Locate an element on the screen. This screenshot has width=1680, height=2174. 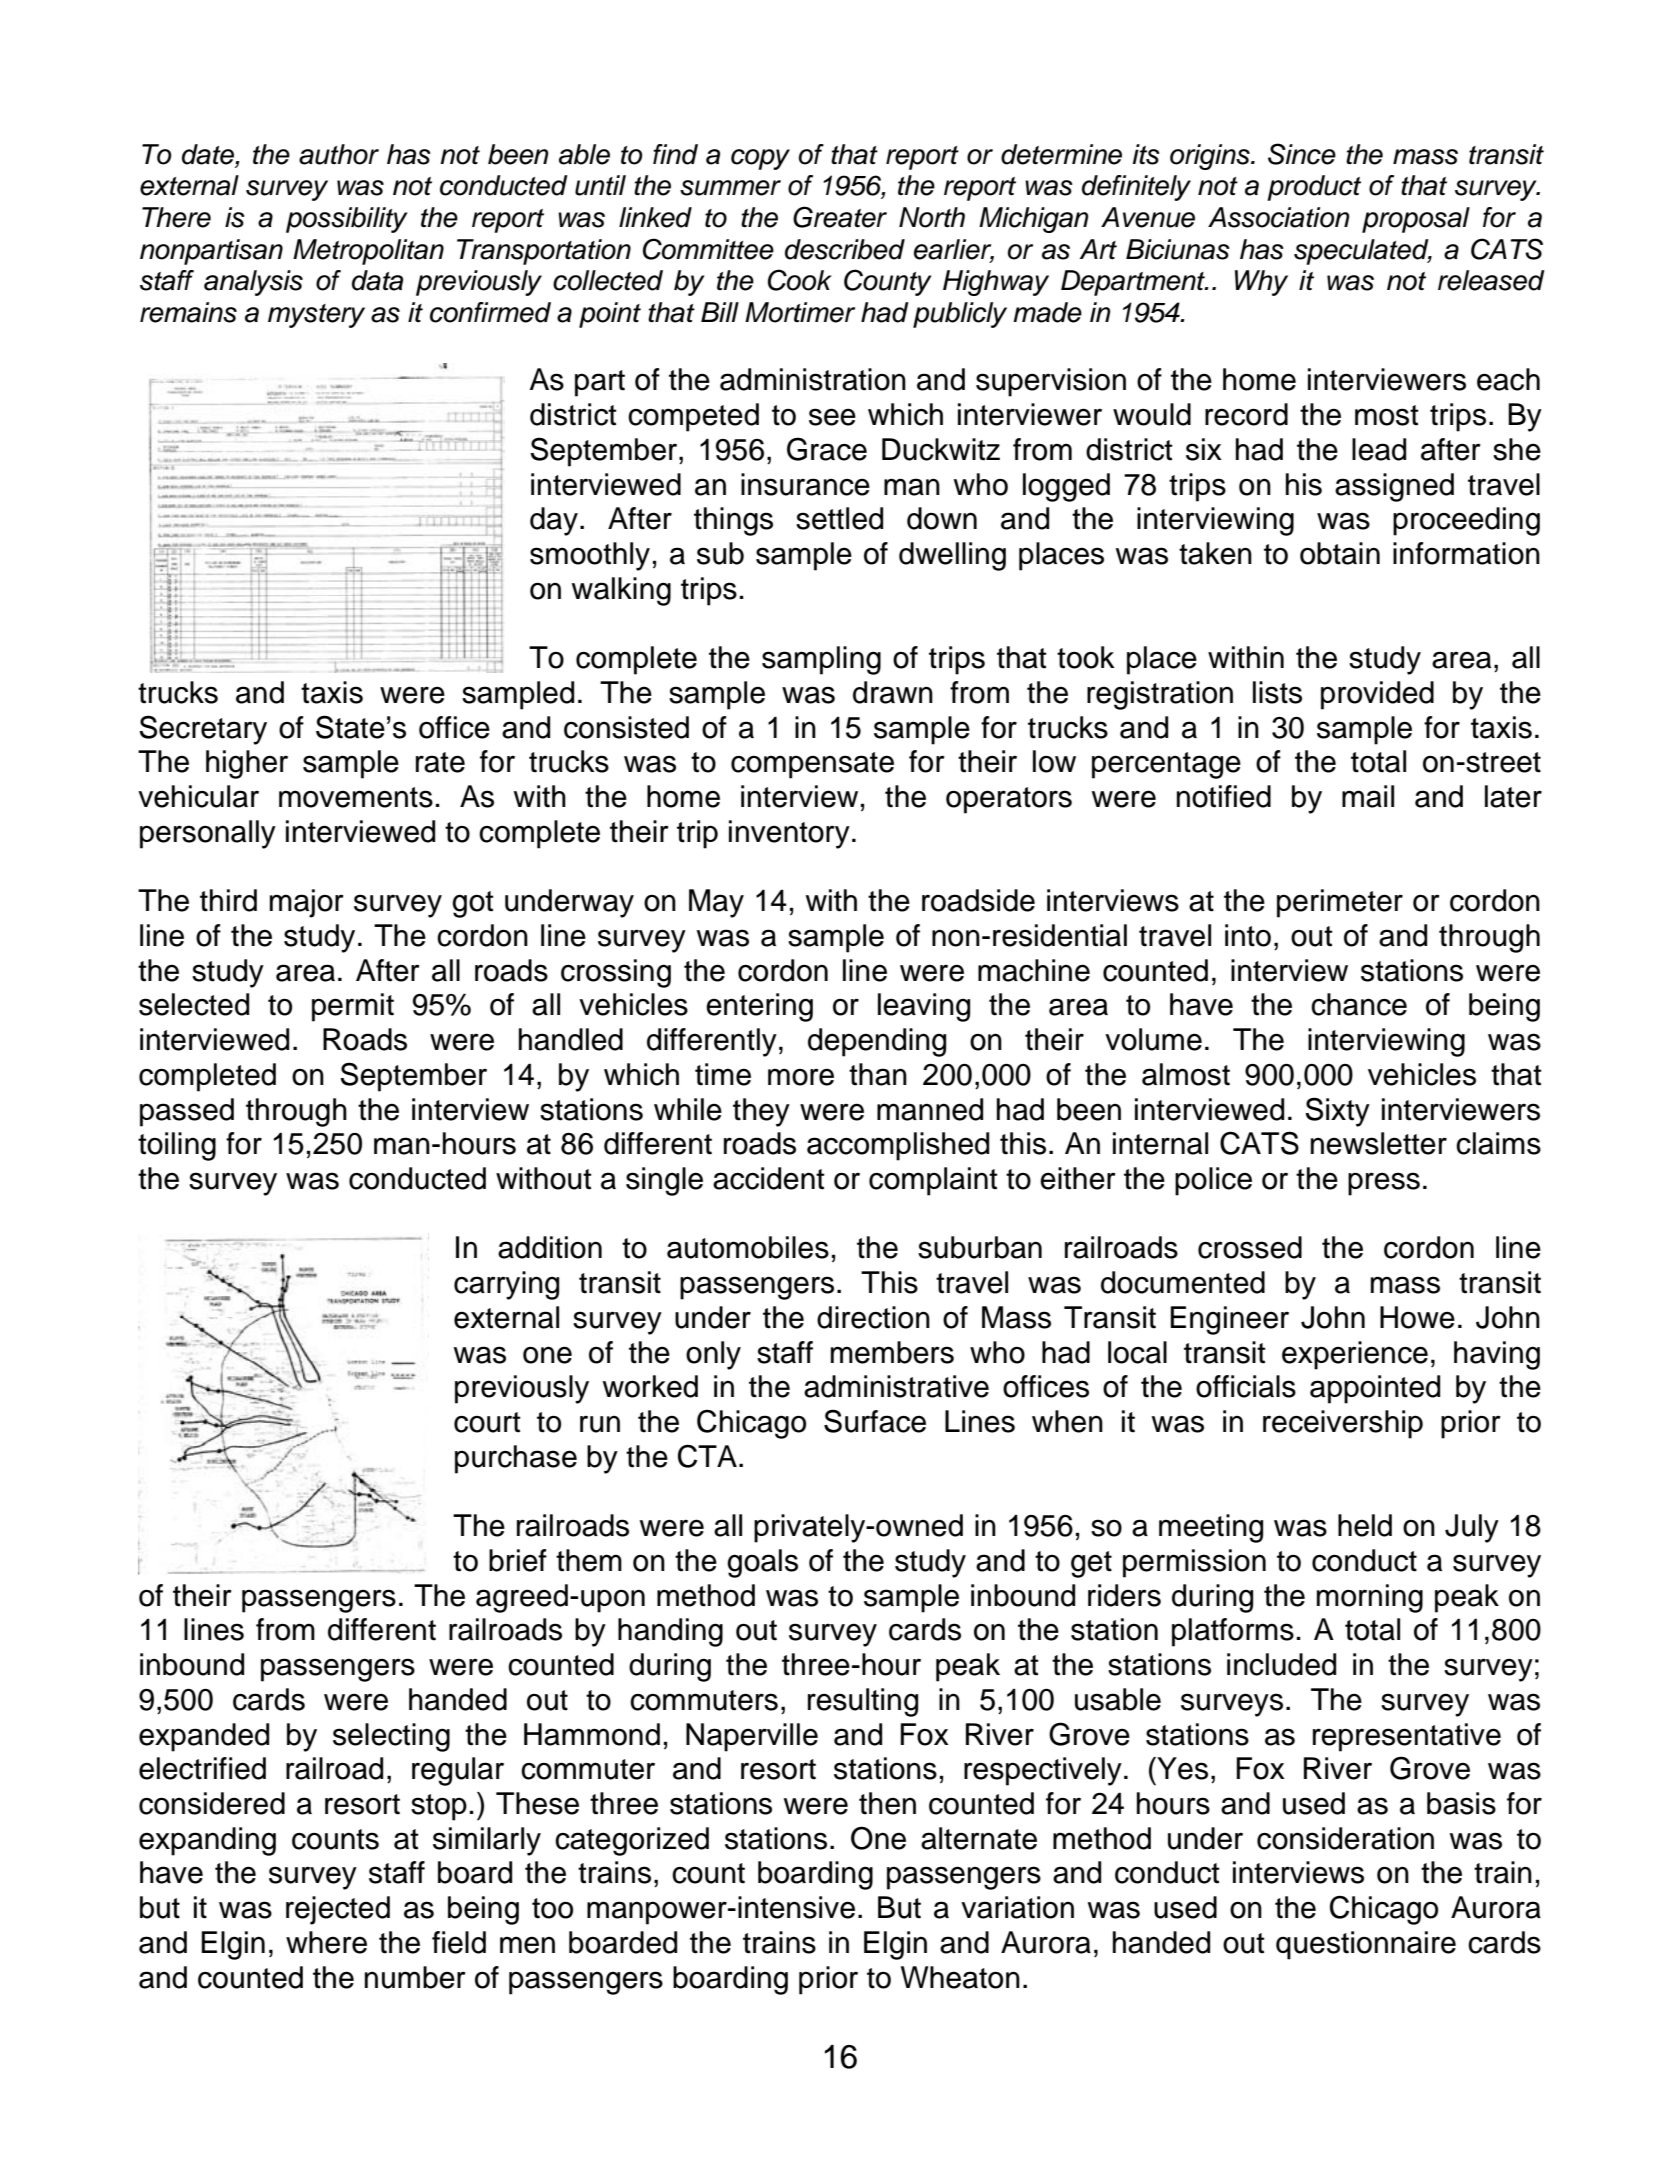
day is located at coordinates (554, 521).
